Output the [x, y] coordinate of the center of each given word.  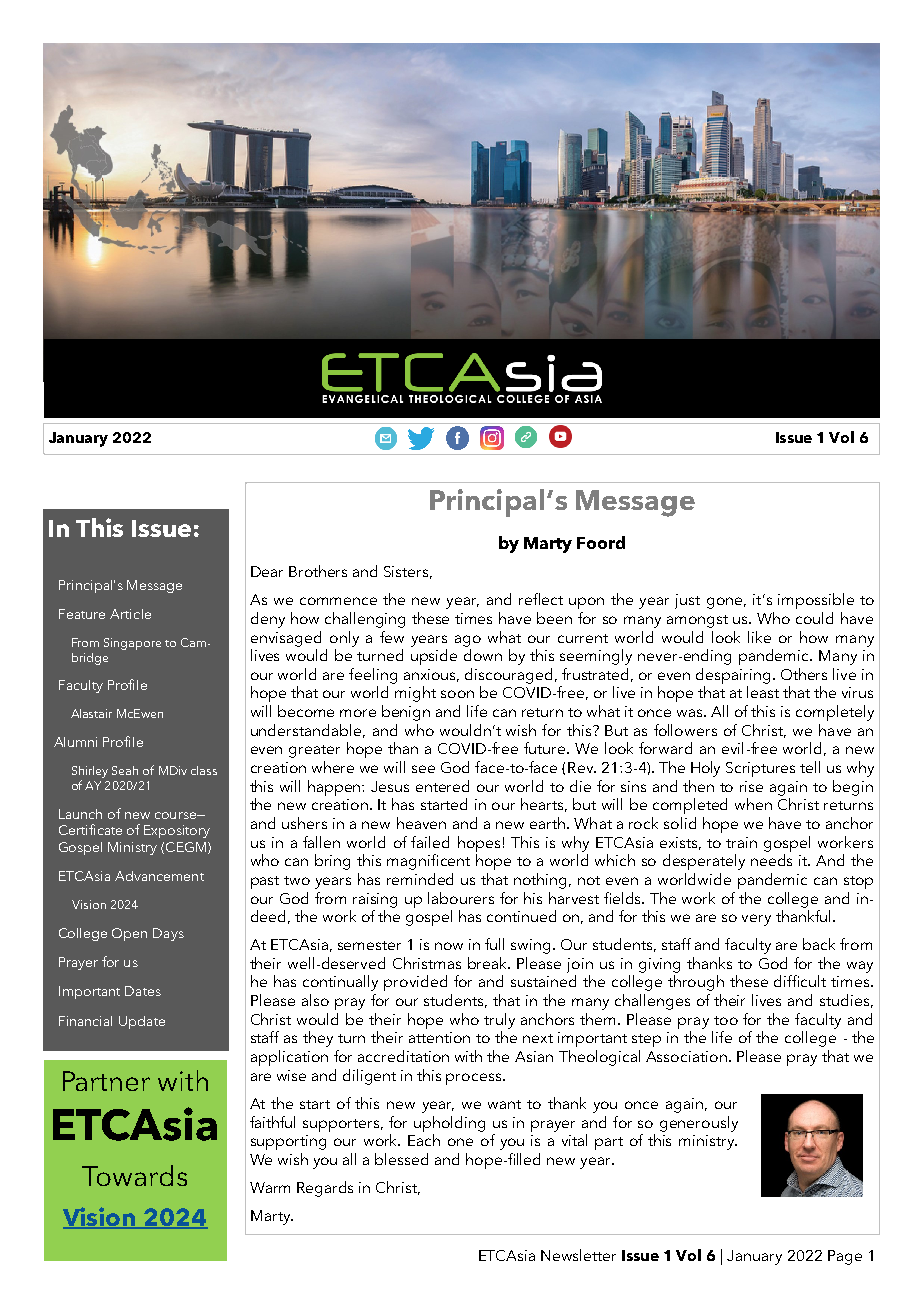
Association [686, 1056]
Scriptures [760, 769]
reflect [541, 599]
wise [291, 1075]
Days [168, 934]
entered [442, 786]
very [756, 920]
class [204, 770]
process [473, 1079]
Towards [134, 1175]
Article [130, 614]
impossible [816, 601]
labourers [461, 898]
